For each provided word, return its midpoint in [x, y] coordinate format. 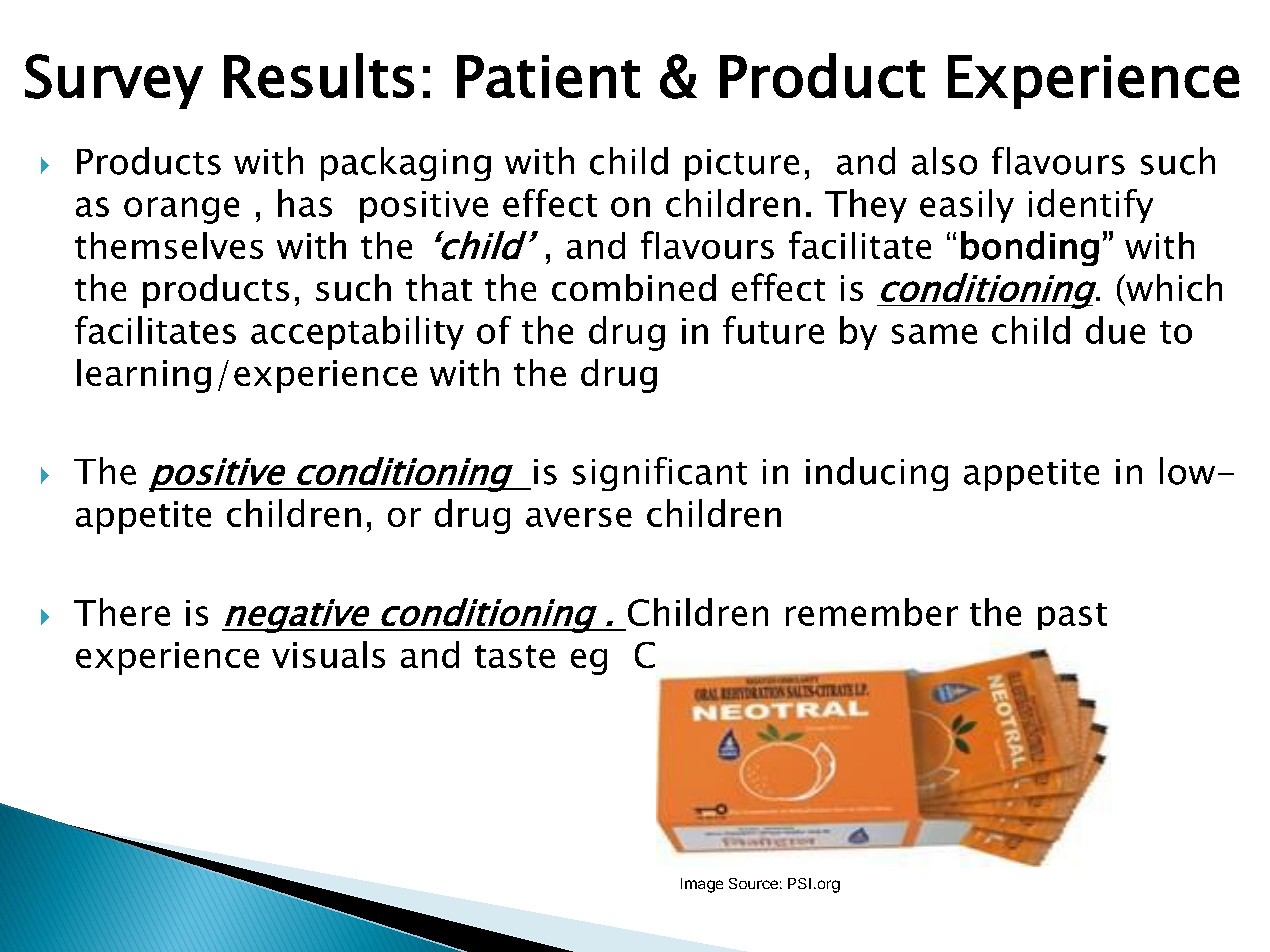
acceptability [357, 333]
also [944, 161]
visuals [328, 654]
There [122, 612]
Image [702, 885]
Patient [548, 76]
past [1072, 616]
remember [872, 612]
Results [319, 75]
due [1115, 330]
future [773, 330]
